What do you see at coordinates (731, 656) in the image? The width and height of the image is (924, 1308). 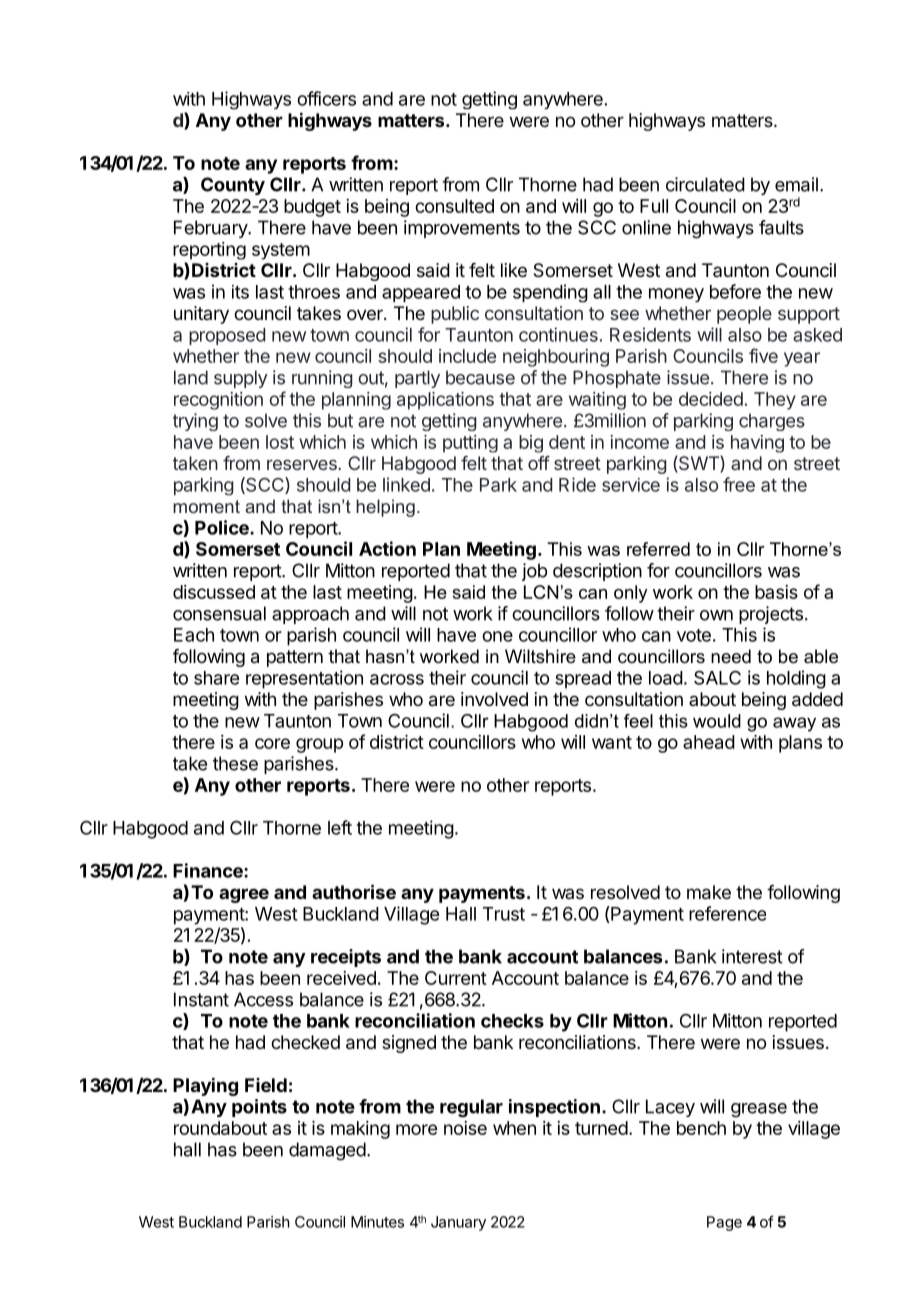 I see `need` at bounding box center [731, 656].
